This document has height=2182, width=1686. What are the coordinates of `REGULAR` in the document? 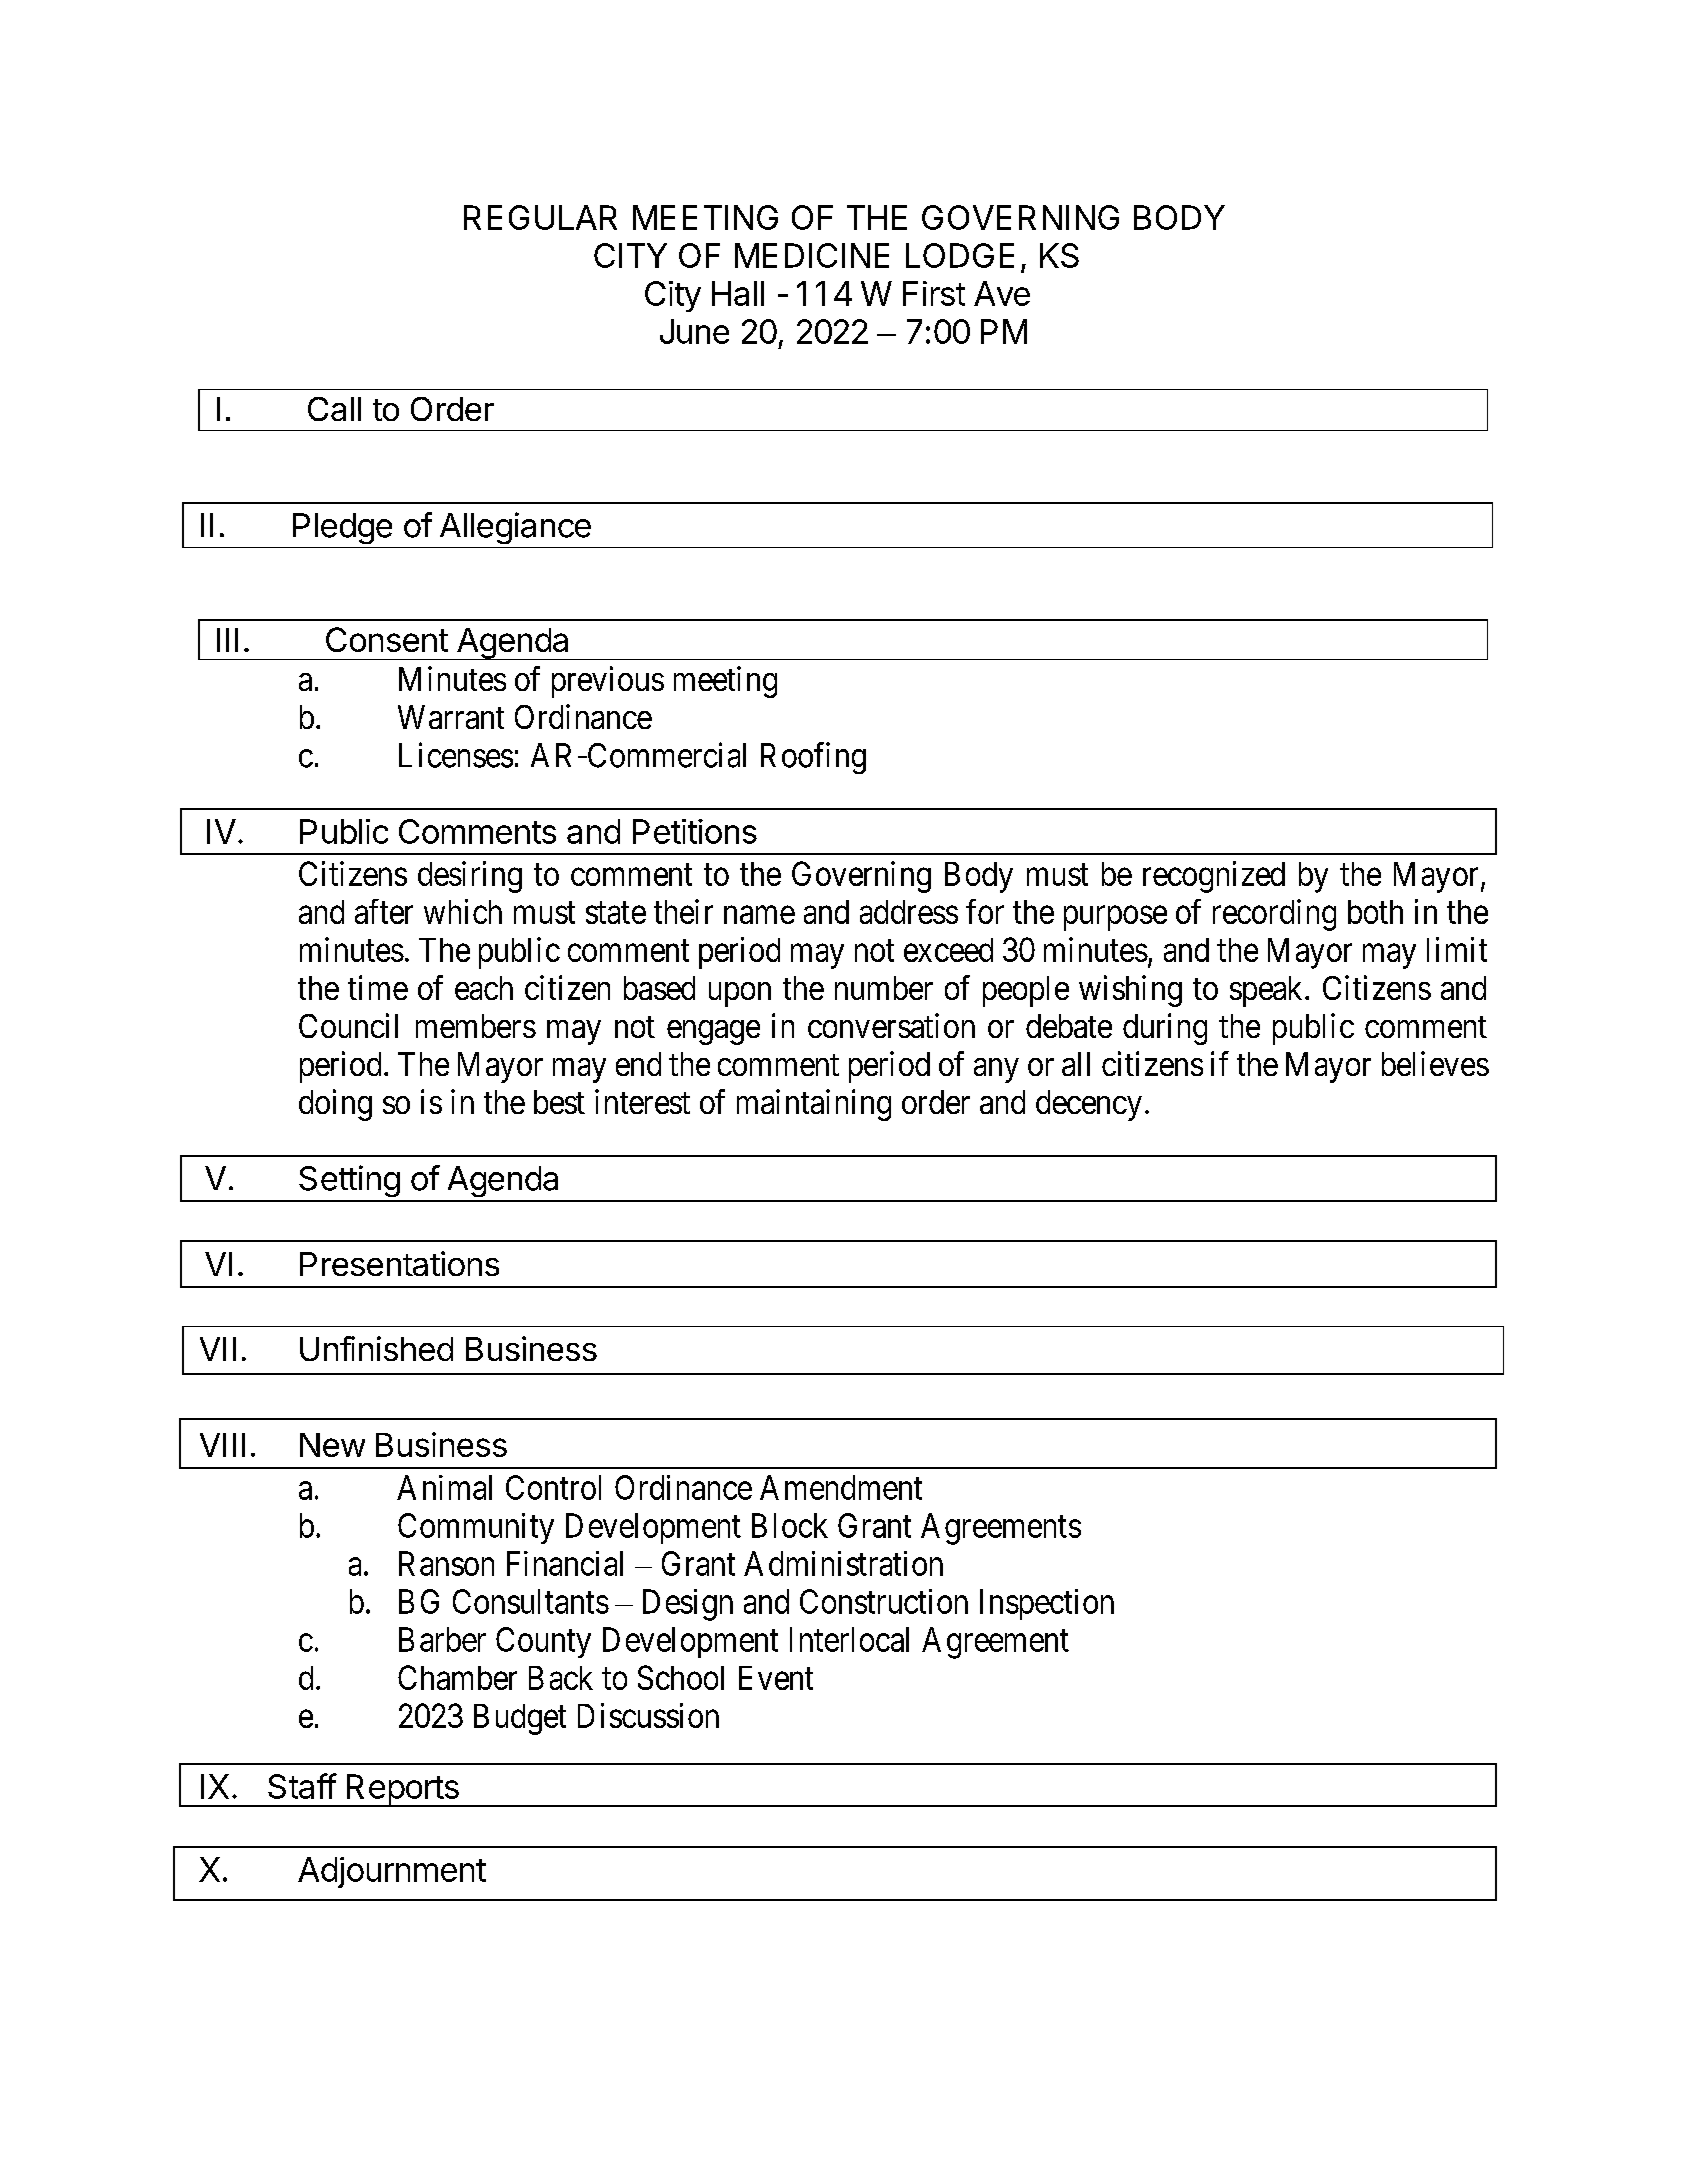 It's located at (540, 217).
